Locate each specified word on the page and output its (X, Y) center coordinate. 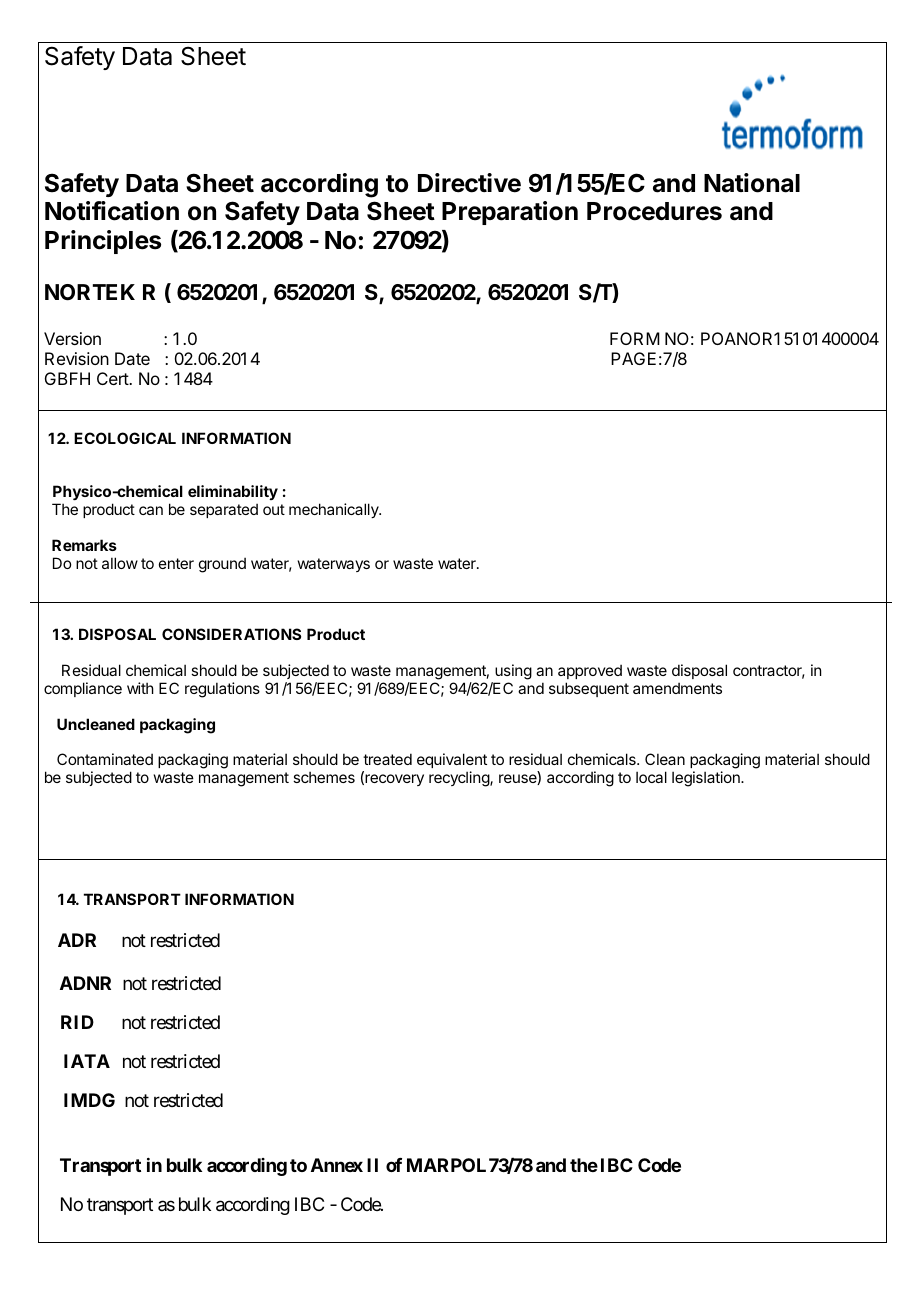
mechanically (335, 510)
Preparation (510, 213)
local (651, 777)
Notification (112, 211)
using (513, 672)
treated (387, 759)
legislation (707, 779)
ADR (77, 940)
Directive (469, 183)
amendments (677, 688)
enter (176, 563)
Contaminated (105, 759)
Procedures (654, 211)
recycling (460, 779)
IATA (87, 1061)
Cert (113, 378)
